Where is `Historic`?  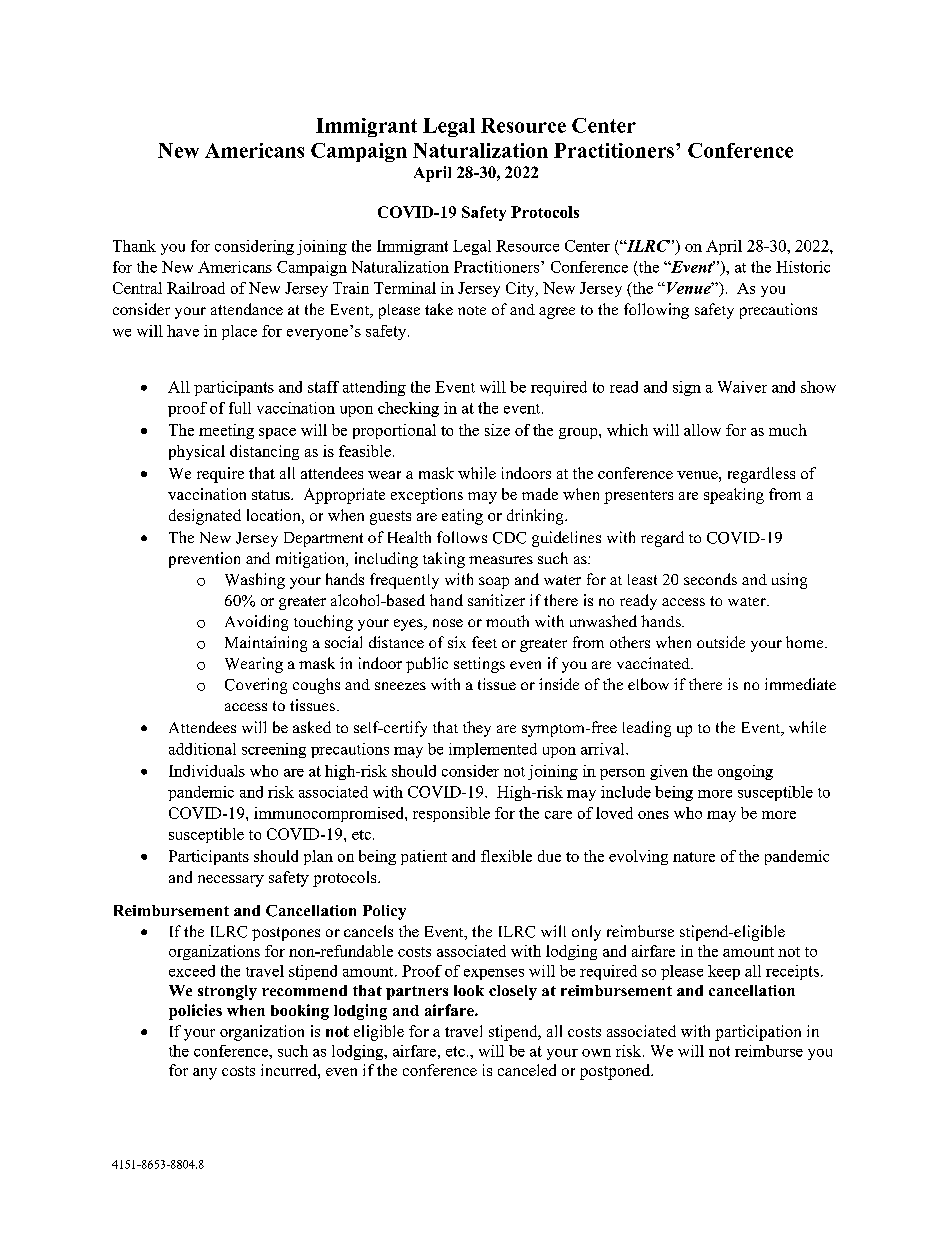 Historic is located at coordinates (803, 267).
